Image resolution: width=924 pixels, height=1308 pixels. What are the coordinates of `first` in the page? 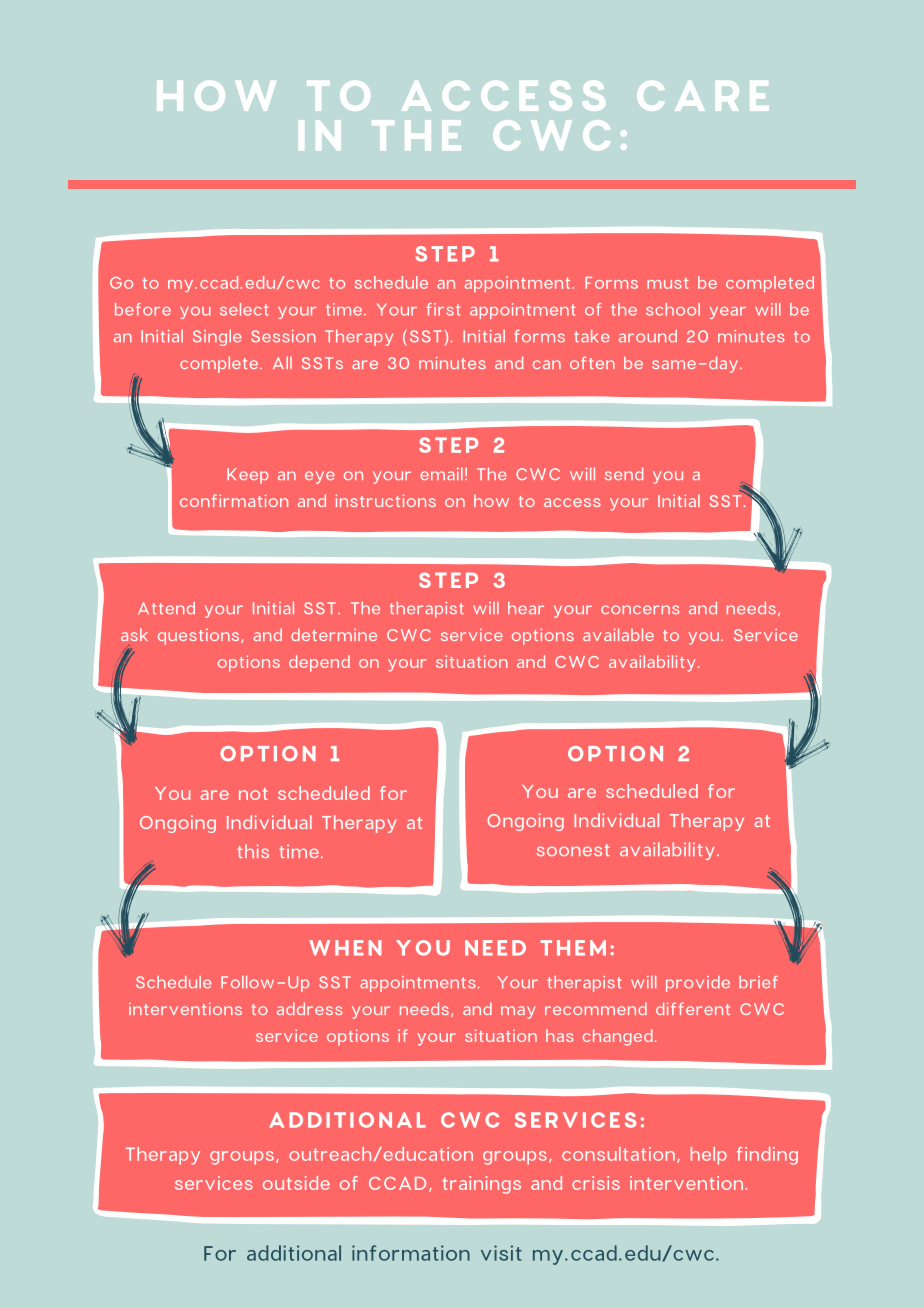 It's located at (443, 309).
